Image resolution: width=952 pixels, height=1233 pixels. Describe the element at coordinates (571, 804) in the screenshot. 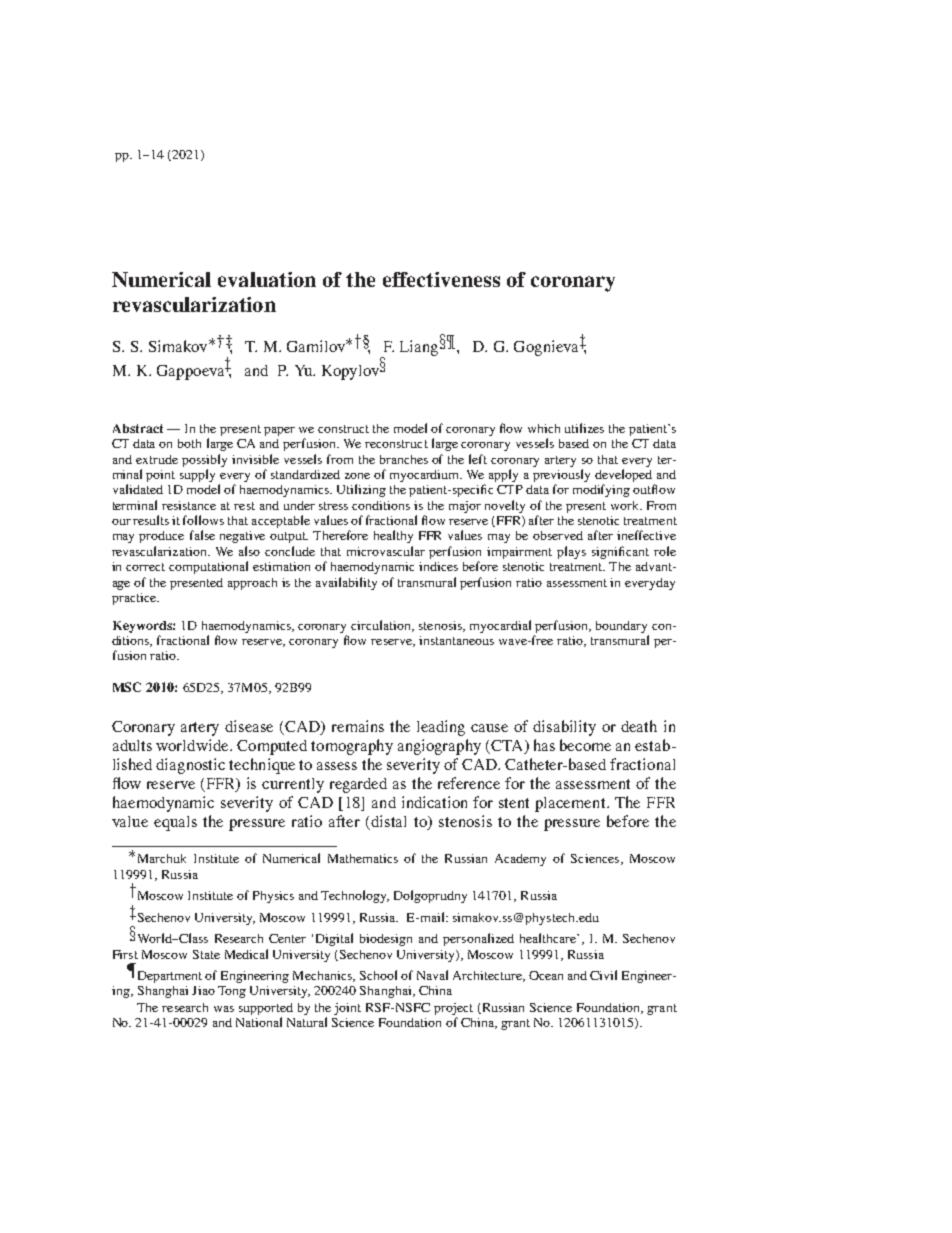

I see `placement` at that location.
